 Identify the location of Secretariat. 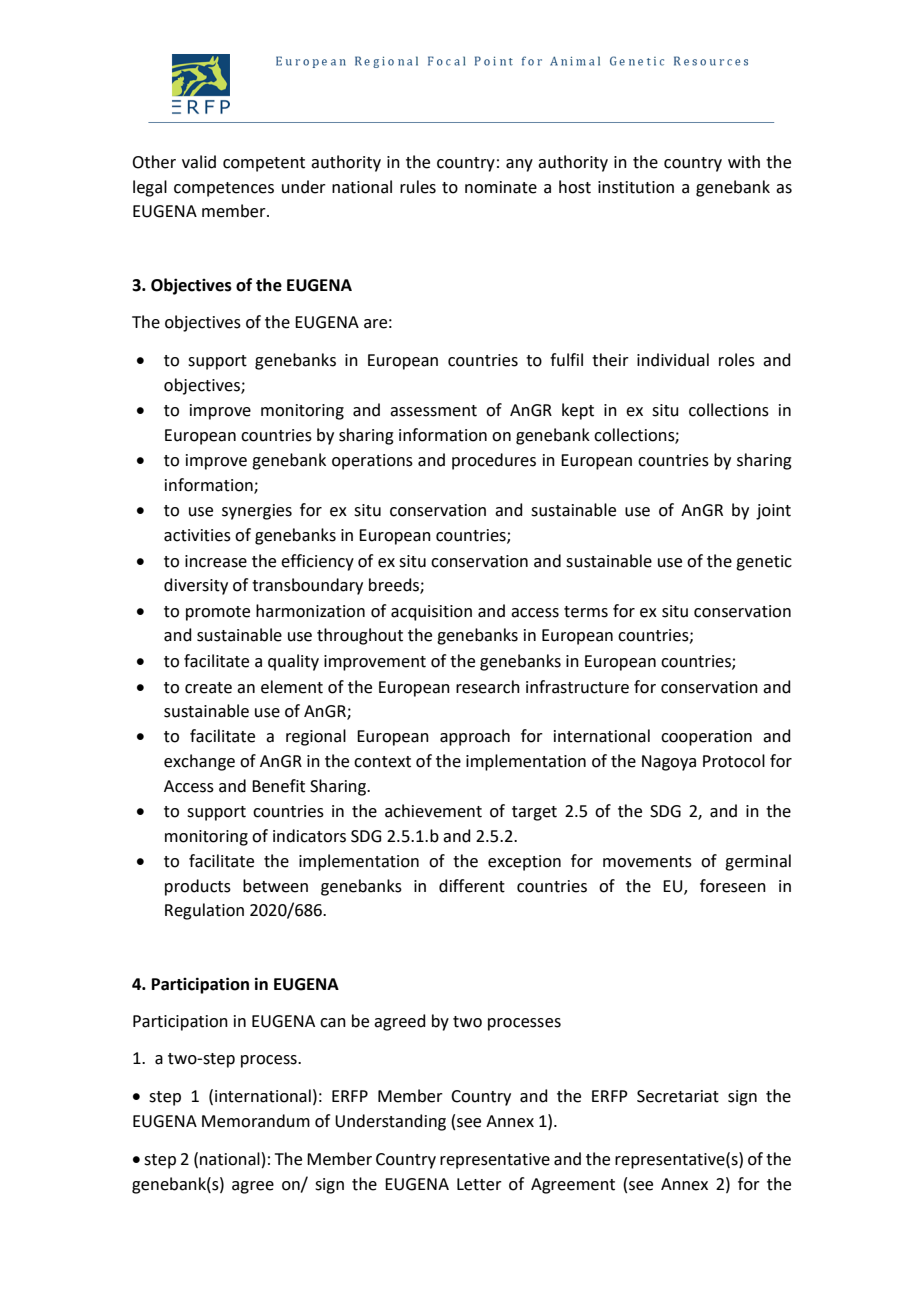
(678, 1096).
